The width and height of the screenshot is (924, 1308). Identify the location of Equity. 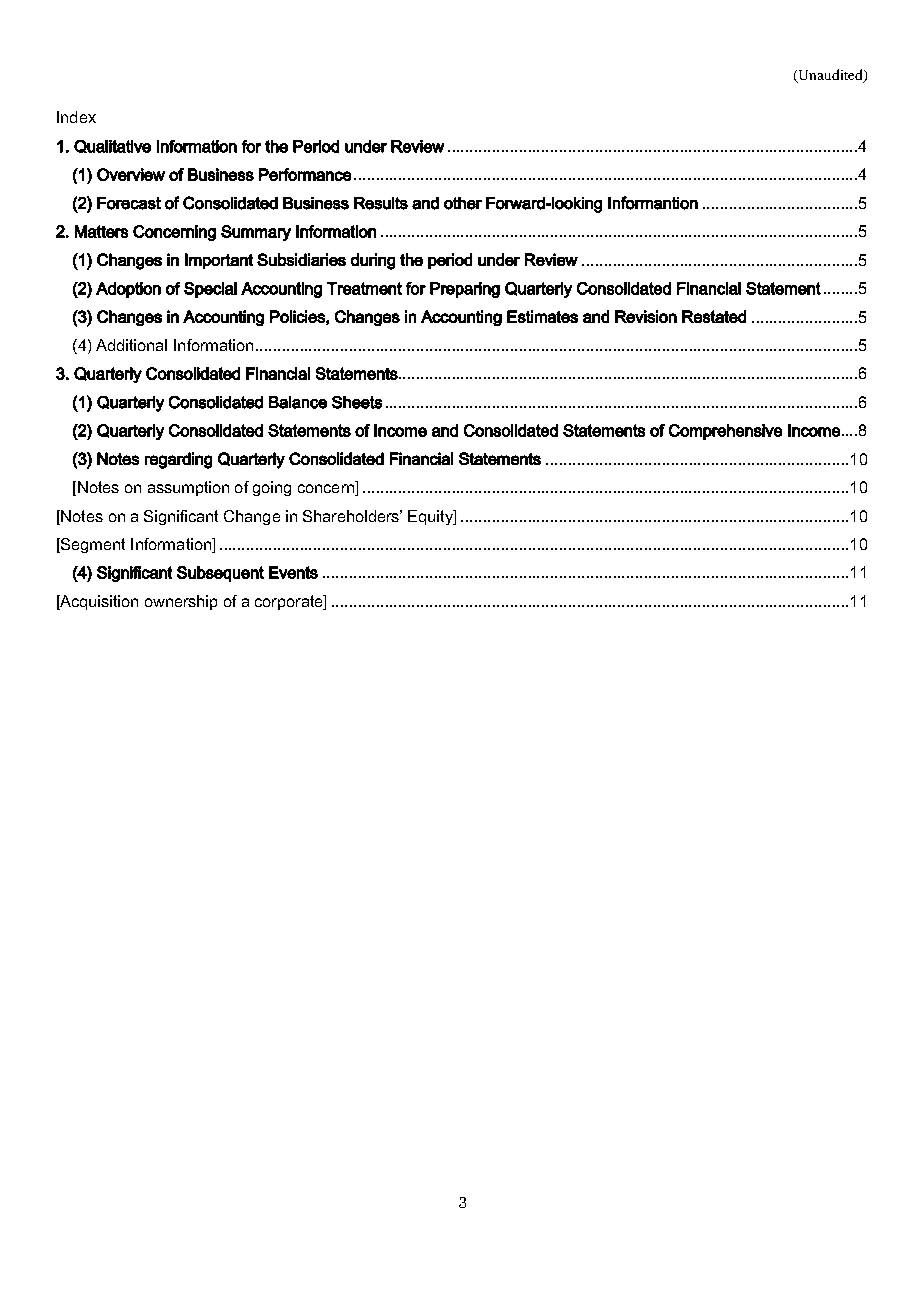
(431, 517).
